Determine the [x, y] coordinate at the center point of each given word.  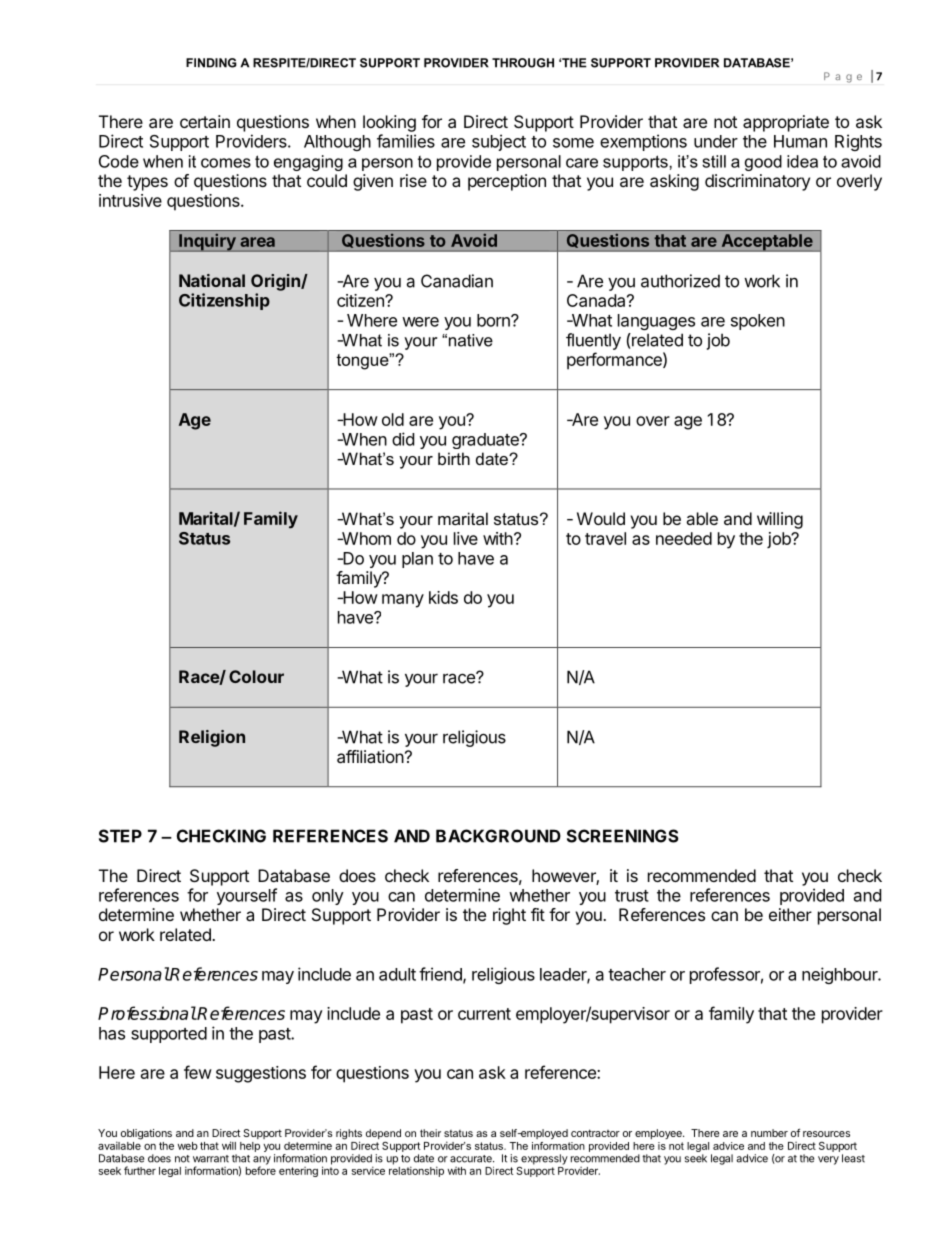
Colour [256, 676]
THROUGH [523, 63]
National [212, 280]
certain [205, 121]
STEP [120, 836]
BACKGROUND [498, 836]
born [494, 320]
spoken [758, 322]
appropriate [786, 123]
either [790, 914]
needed [684, 538]
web [188, 1146]
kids [443, 597]
